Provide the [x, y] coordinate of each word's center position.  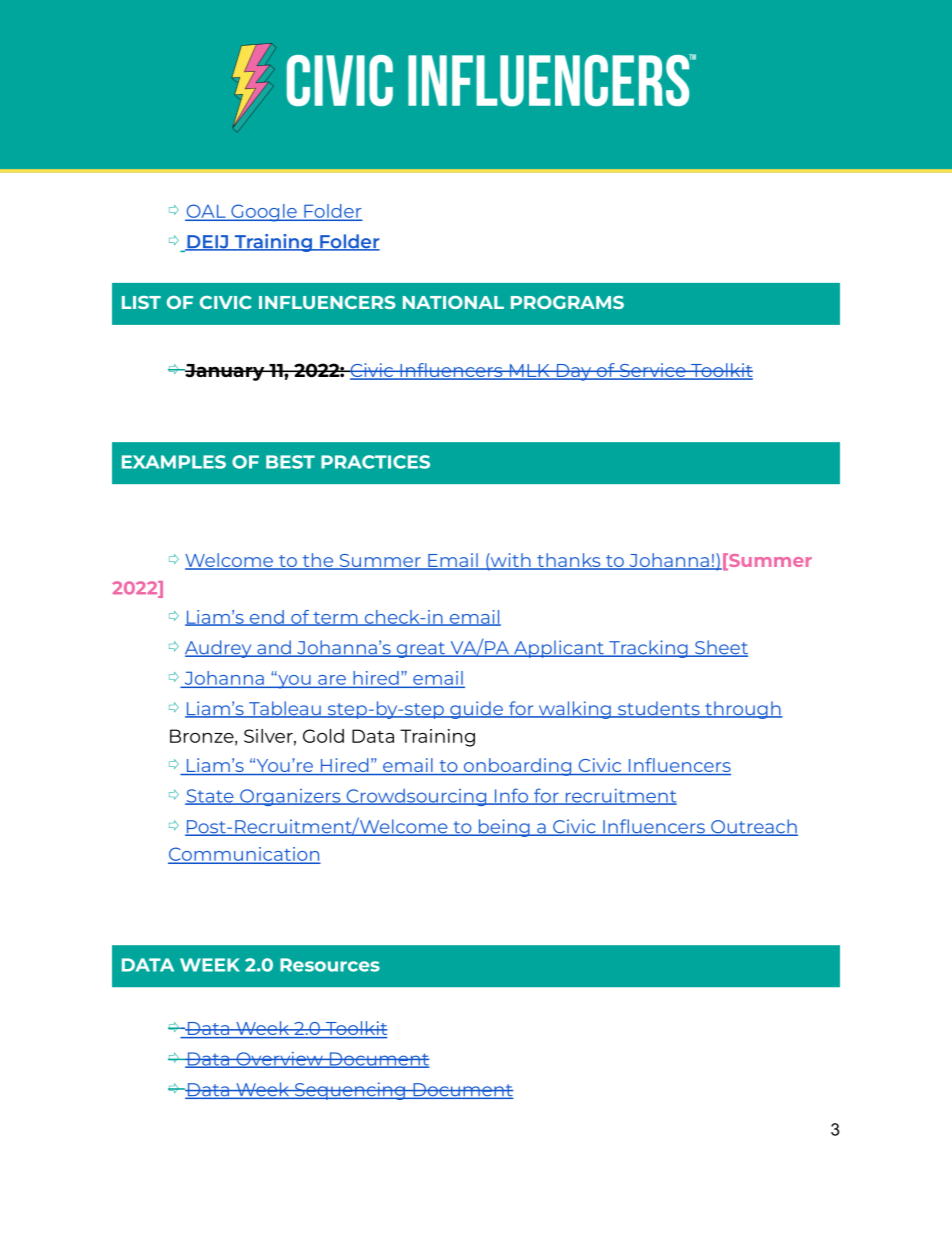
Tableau [285, 709]
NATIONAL [453, 302]
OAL [206, 212]
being [504, 828]
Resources [330, 965]
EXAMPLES [174, 462]
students [659, 709]
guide [476, 710]
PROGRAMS [567, 302]
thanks [569, 561]
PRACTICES [375, 462]
